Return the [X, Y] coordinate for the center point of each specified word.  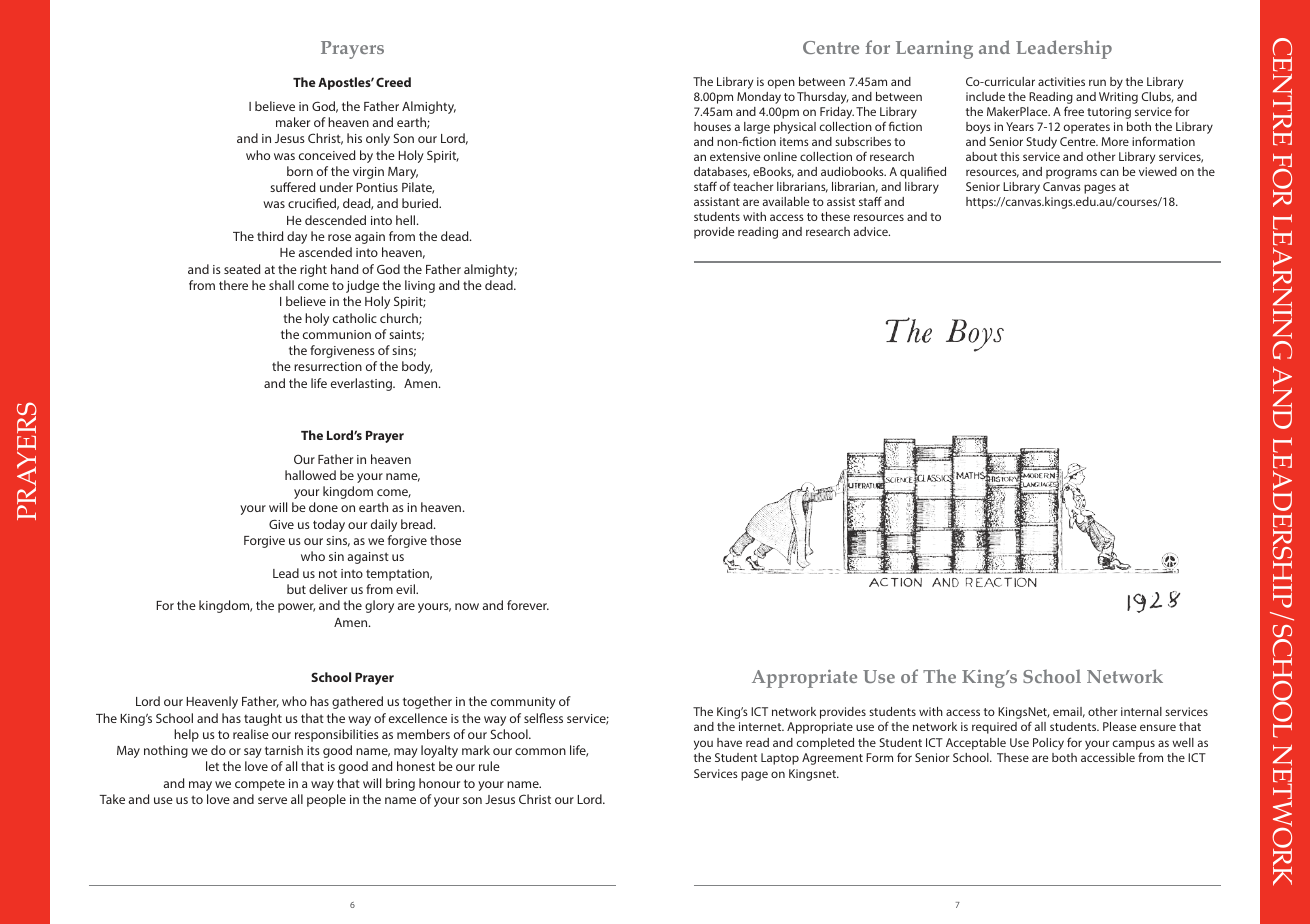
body [417, 367]
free [1074, 111]
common [540, 751]
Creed [393, 82]
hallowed [310, 475]
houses [712, 126]
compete [260, 785]
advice [872, 231]
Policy [1048, 744]
